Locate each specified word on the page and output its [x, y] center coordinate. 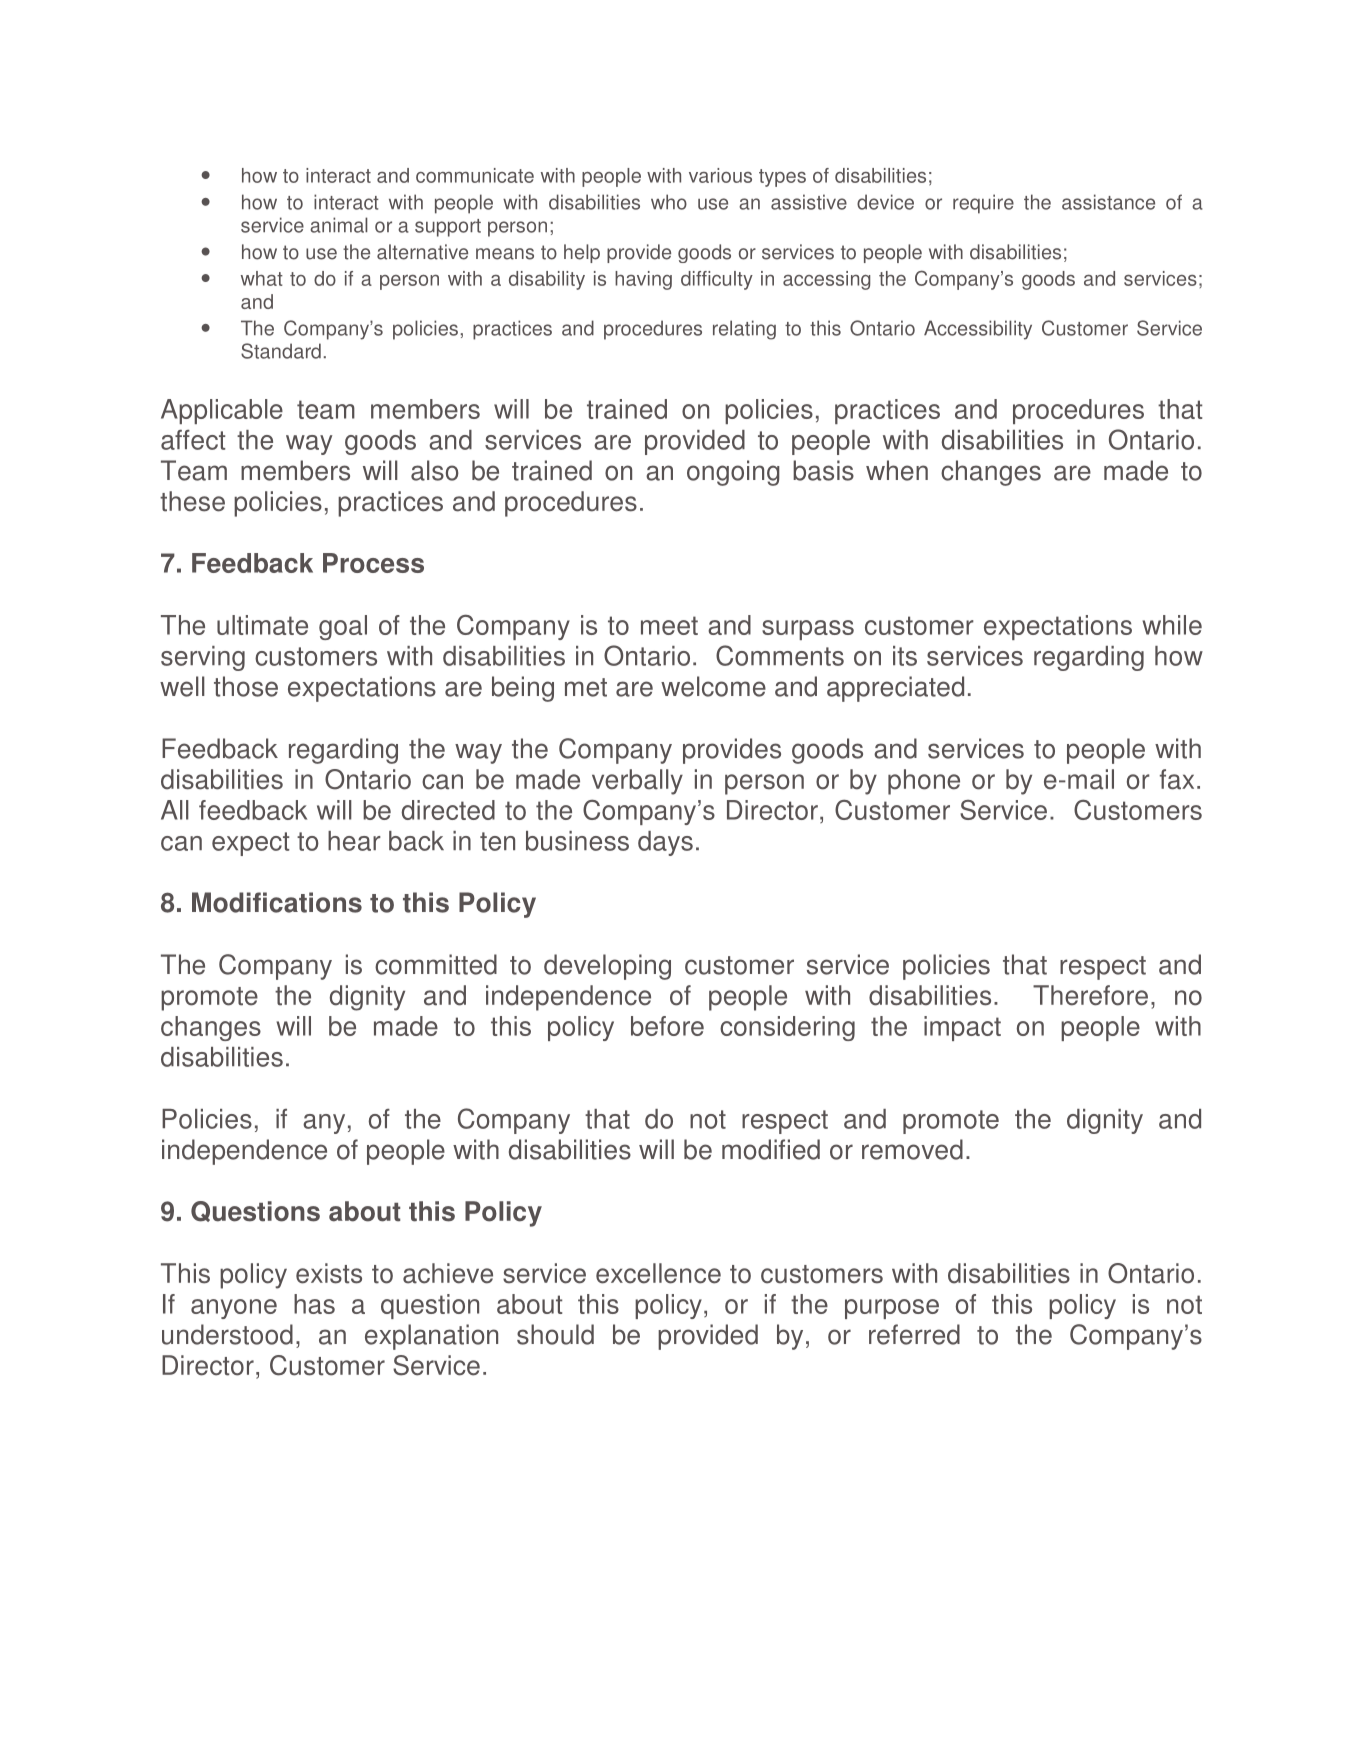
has [314, 1304]
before [667, 1026]
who [669, 202]
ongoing [733, 473]
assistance [1108, 202]
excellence [658, 1273]
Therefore [1090, 995]
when [897, 470]
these [192, 501]
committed [436, 964]
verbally [637, 782]
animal [339, 225]
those [246, 686]
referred [914, 1334]
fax [1177, 779]
